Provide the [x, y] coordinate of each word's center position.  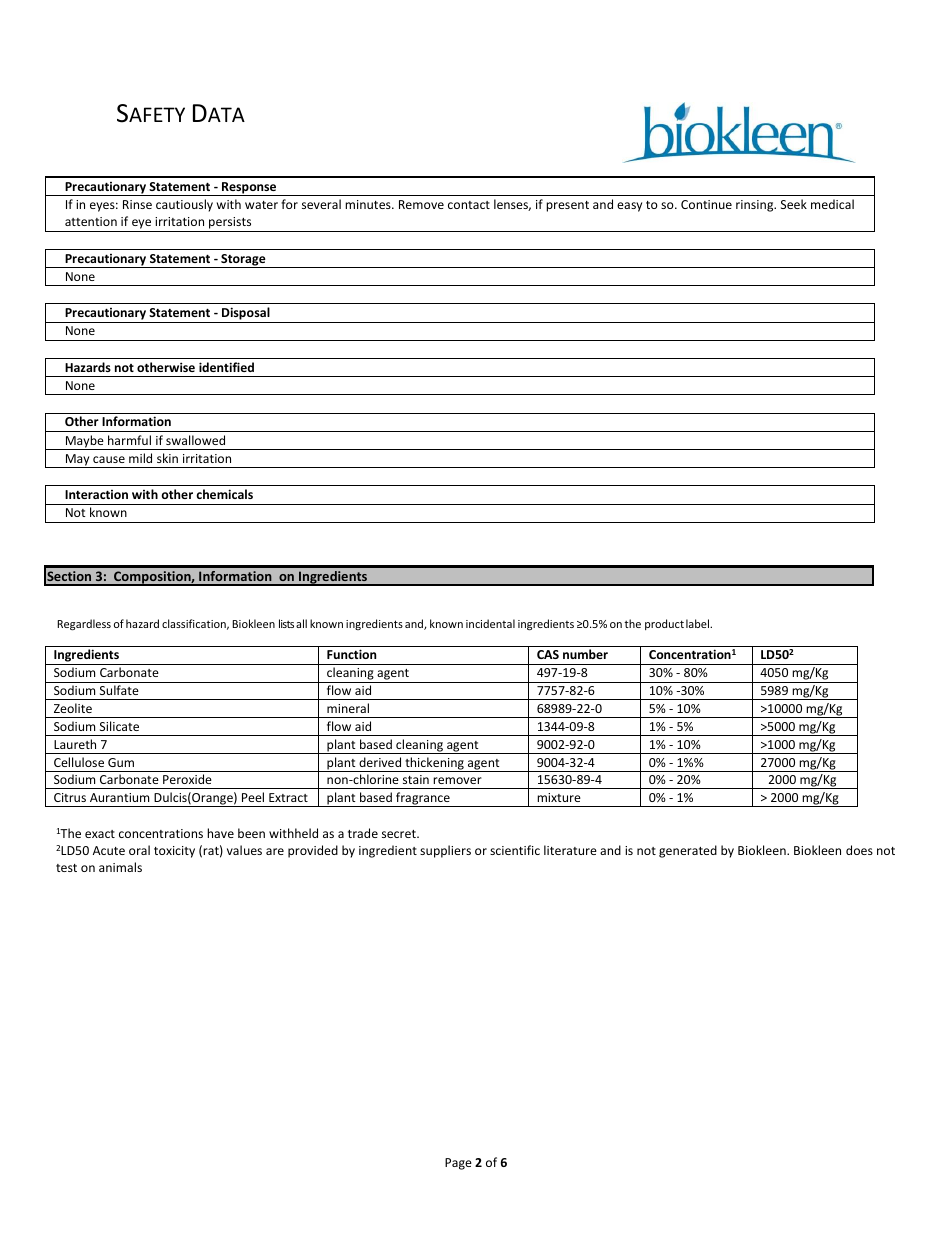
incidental [490, 623]
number [585, 654]
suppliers [445, 851]
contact [469, 205]
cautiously [184, 205]
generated [688, 851]
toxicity [174, 852]
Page [458, 1164]
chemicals [224, 494]
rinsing [756, 206]
